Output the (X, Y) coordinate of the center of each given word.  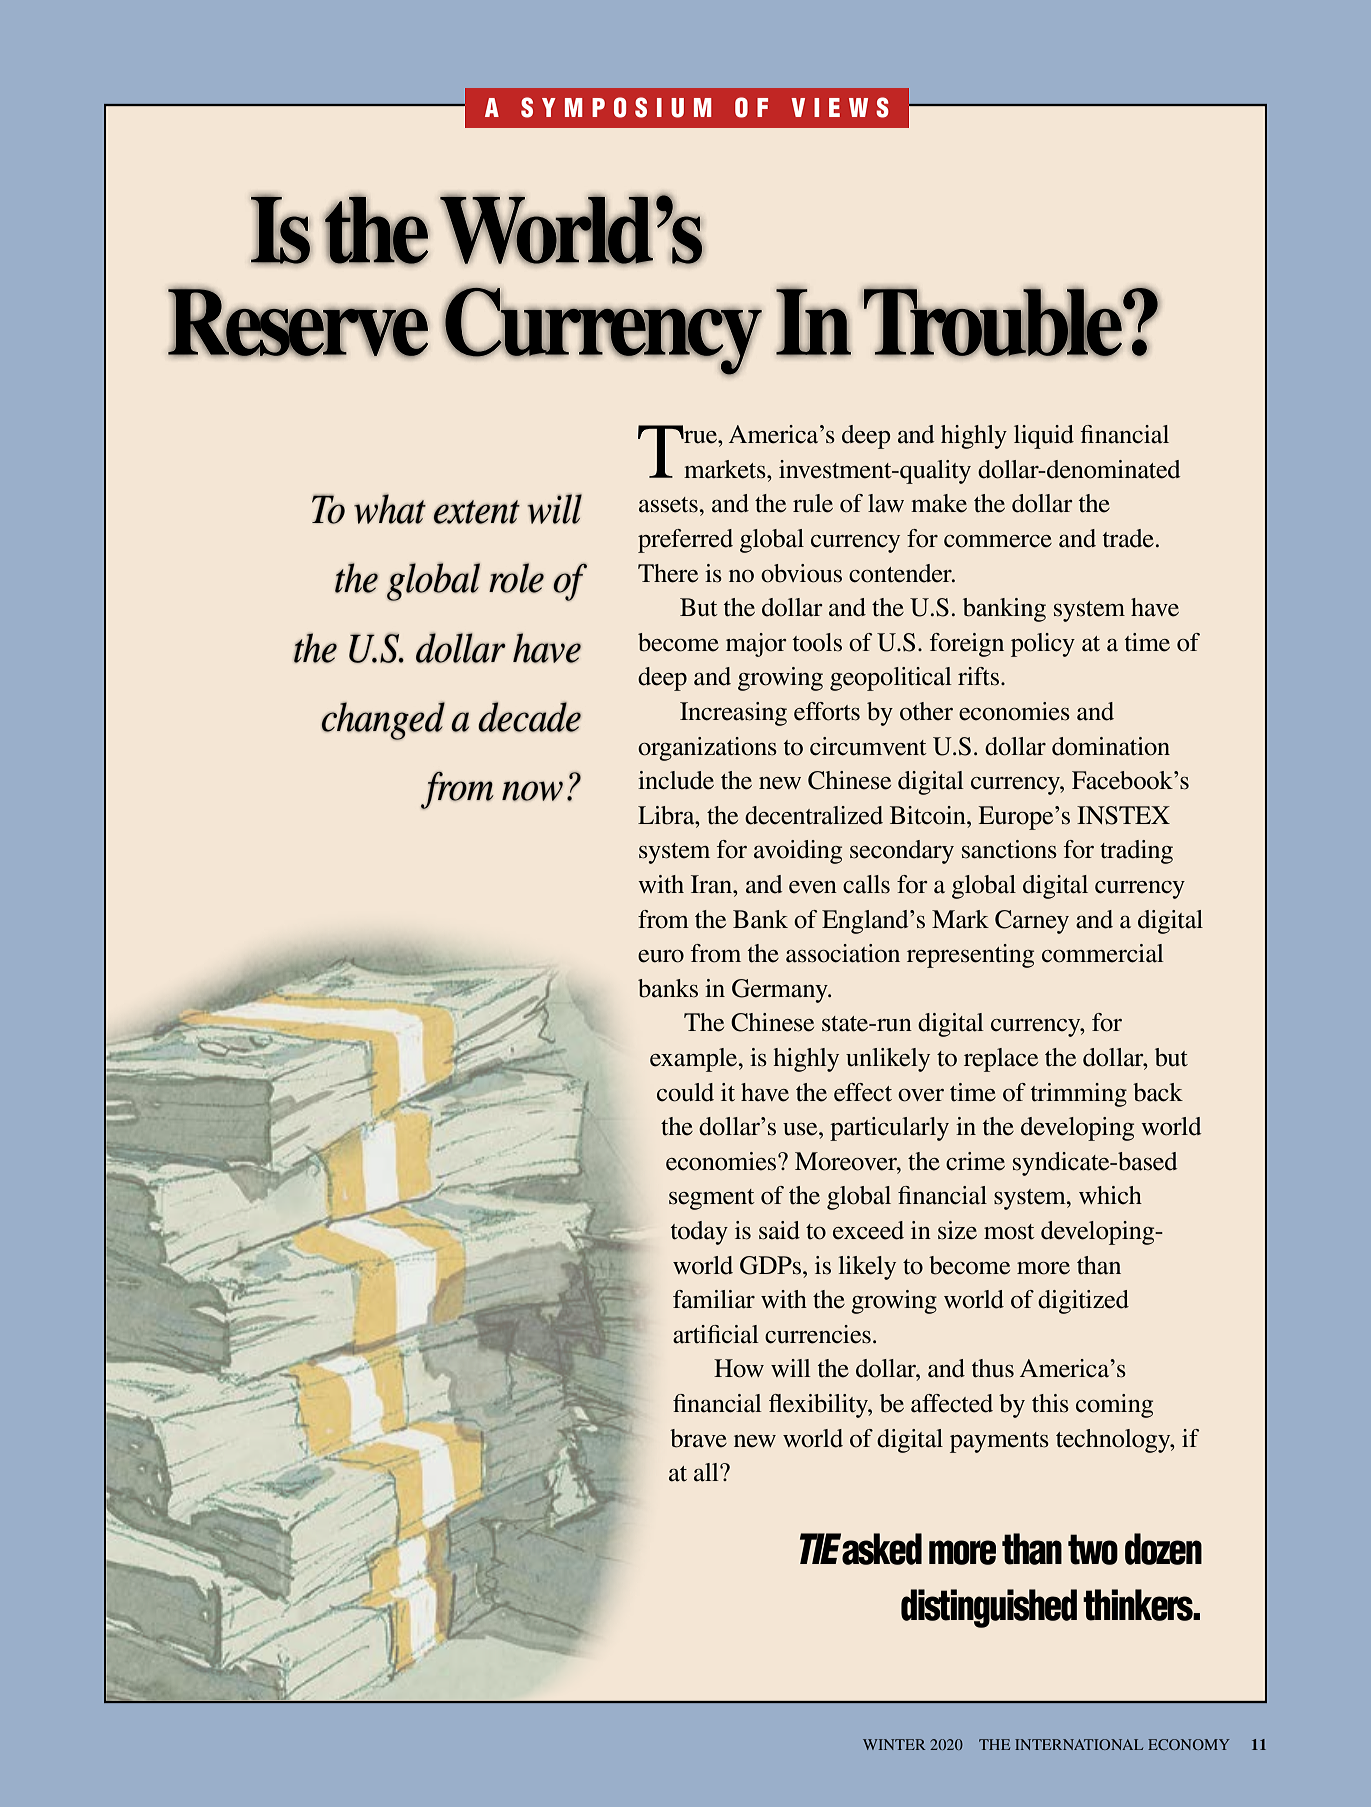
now (532, 791)
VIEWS (840, 107)
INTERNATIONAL (1079, 1744)
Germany (781, 991)
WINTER (894, 1744)
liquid (1044, 437)
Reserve (298, 322)
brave (698, 1438)
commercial (1103, 953)
